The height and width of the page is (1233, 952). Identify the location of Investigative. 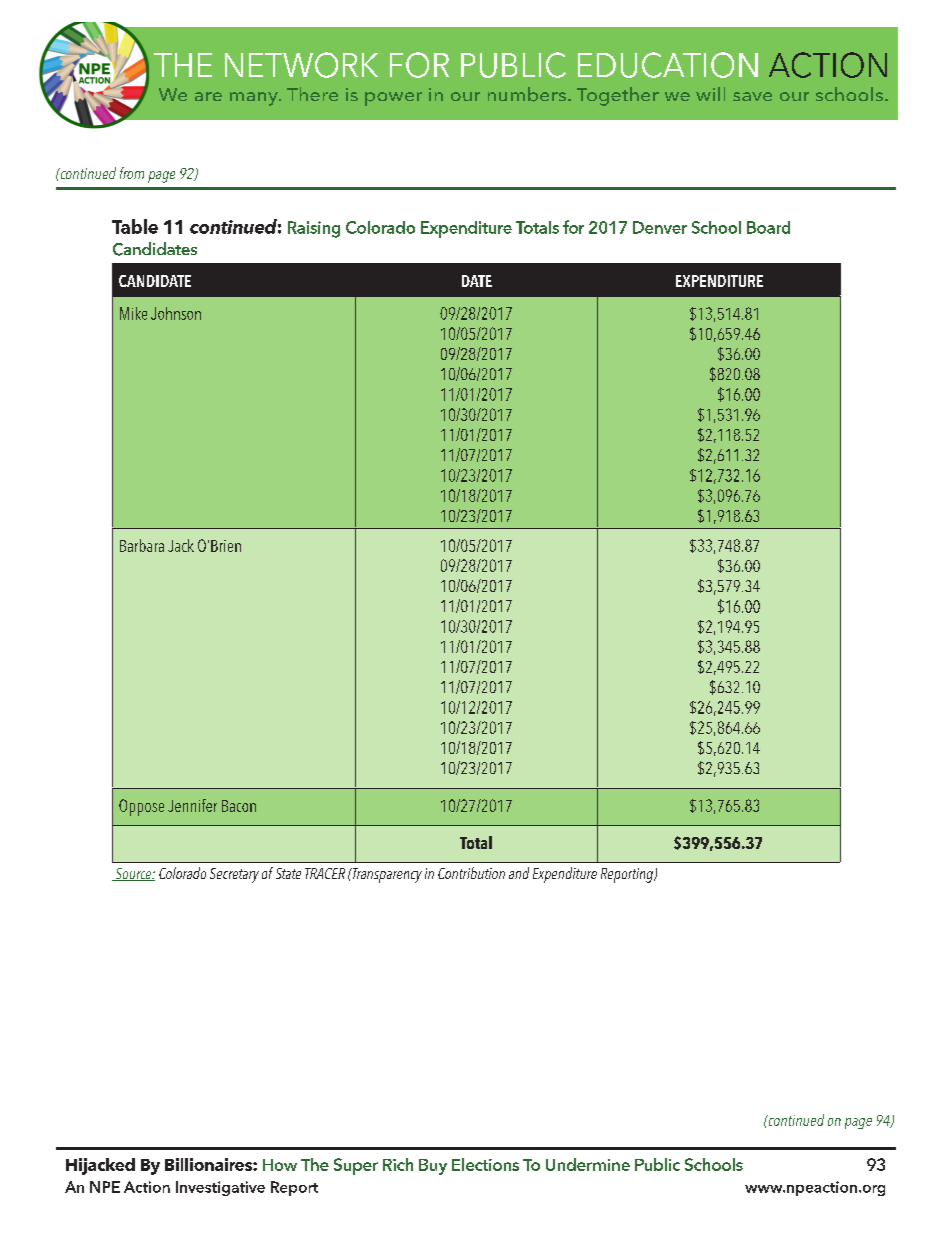
(220, 1188).
